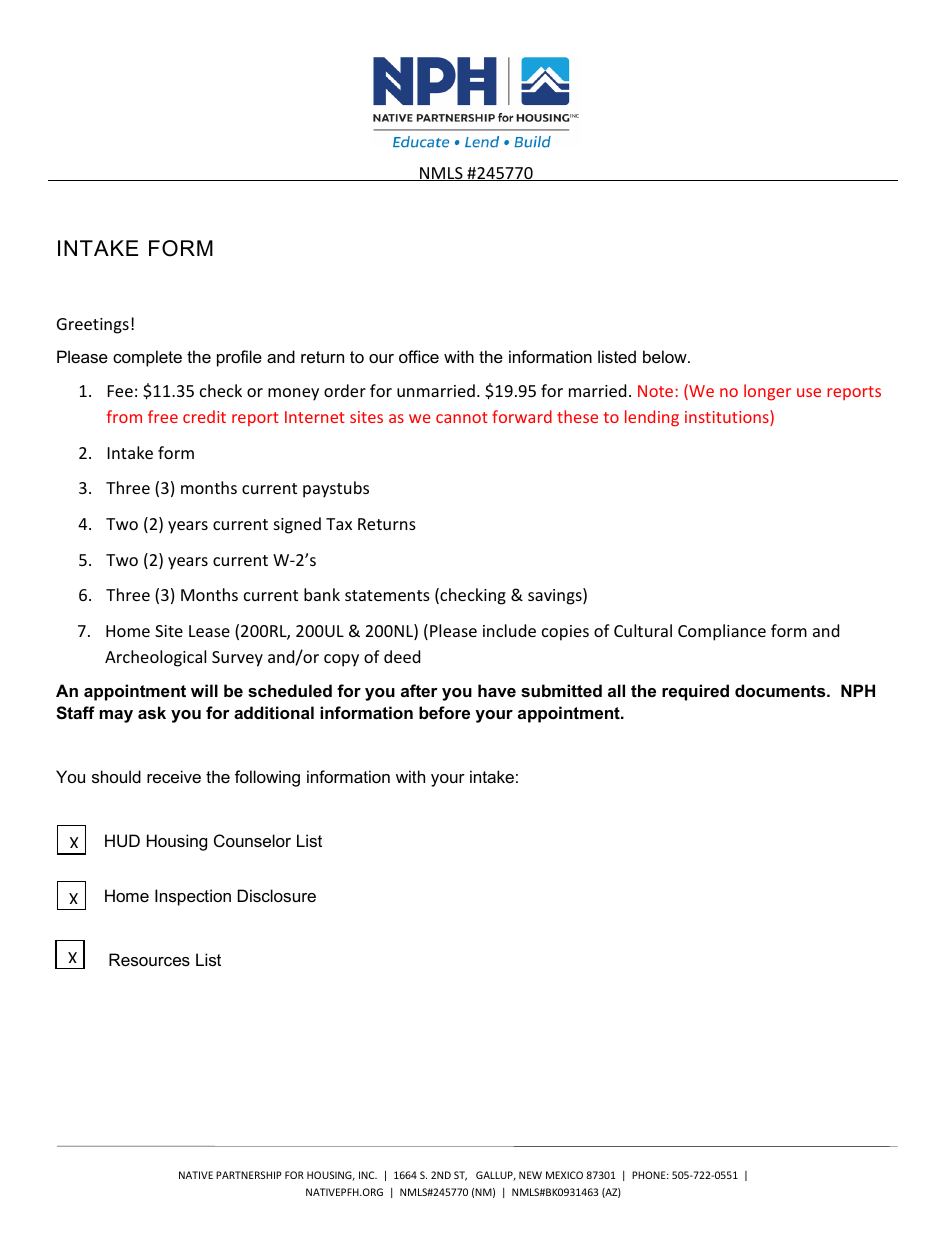  I want to click on NEW, so click(530, 1175).
